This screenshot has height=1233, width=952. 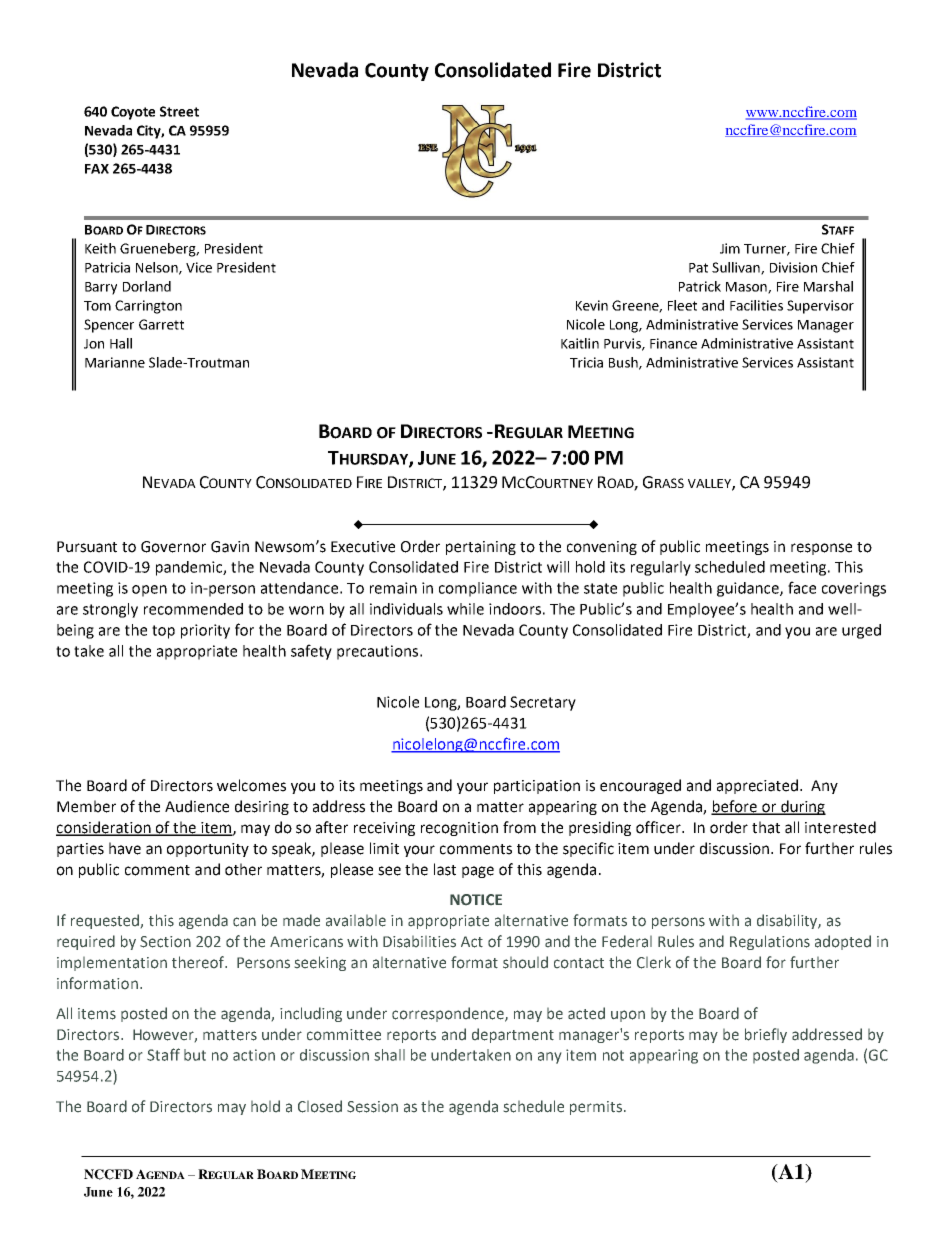 I want to click on response, so click(x=821, y=549).
